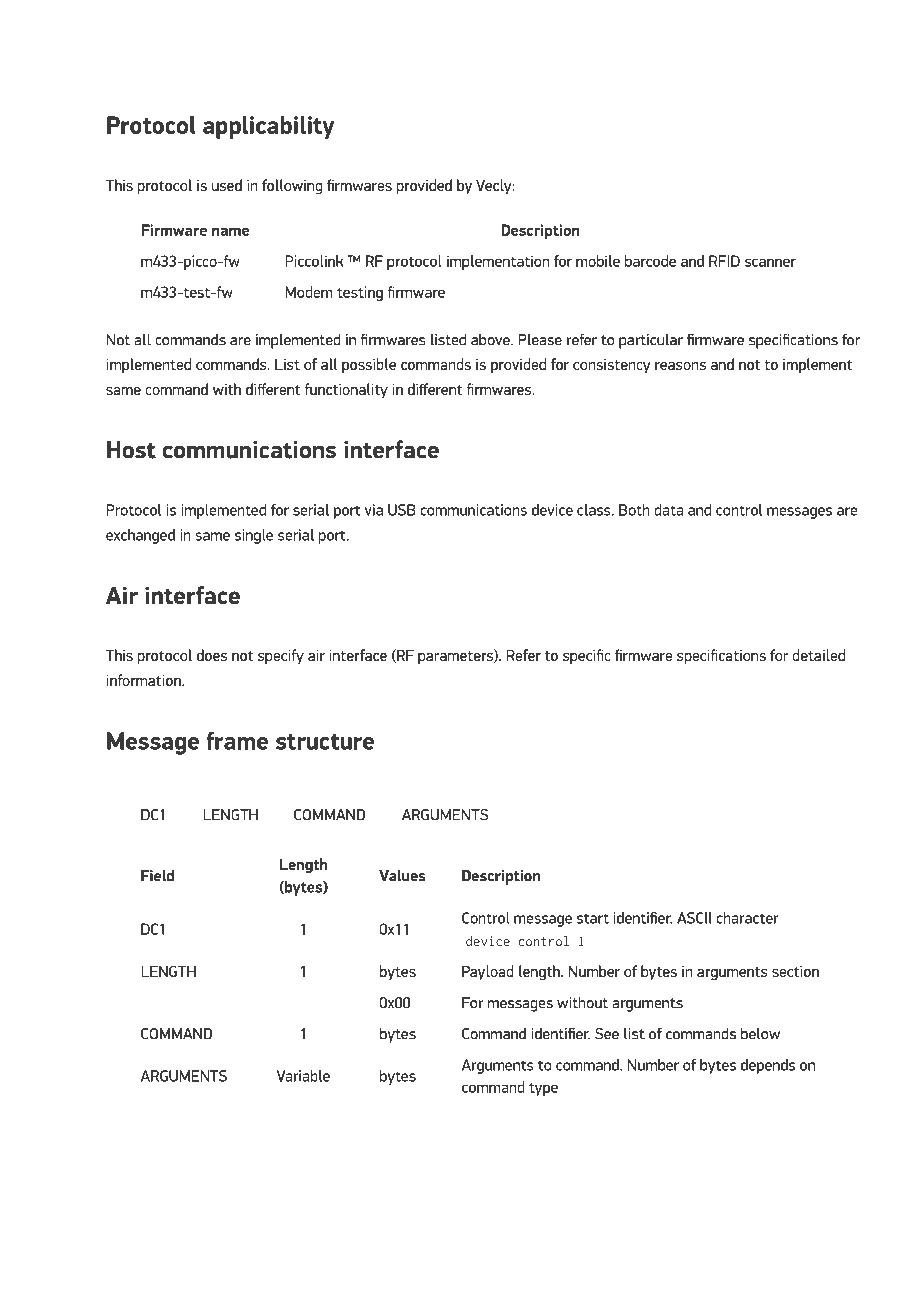 The width and height of the image is (924, 1308). I want to click on reasons, so click(680, 366).
